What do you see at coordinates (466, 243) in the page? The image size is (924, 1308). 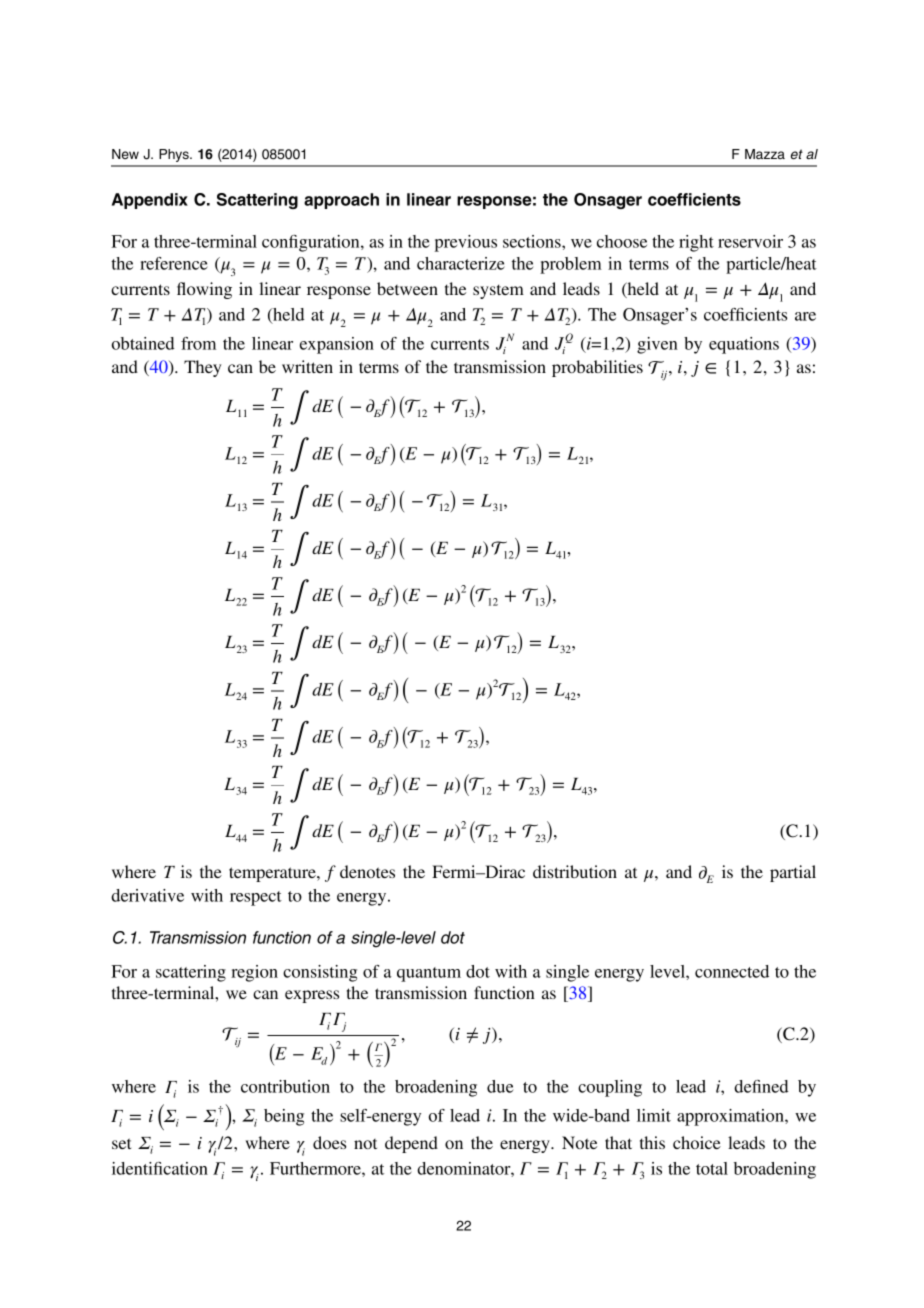 I see `previous` at bounding box center [466, 243].
